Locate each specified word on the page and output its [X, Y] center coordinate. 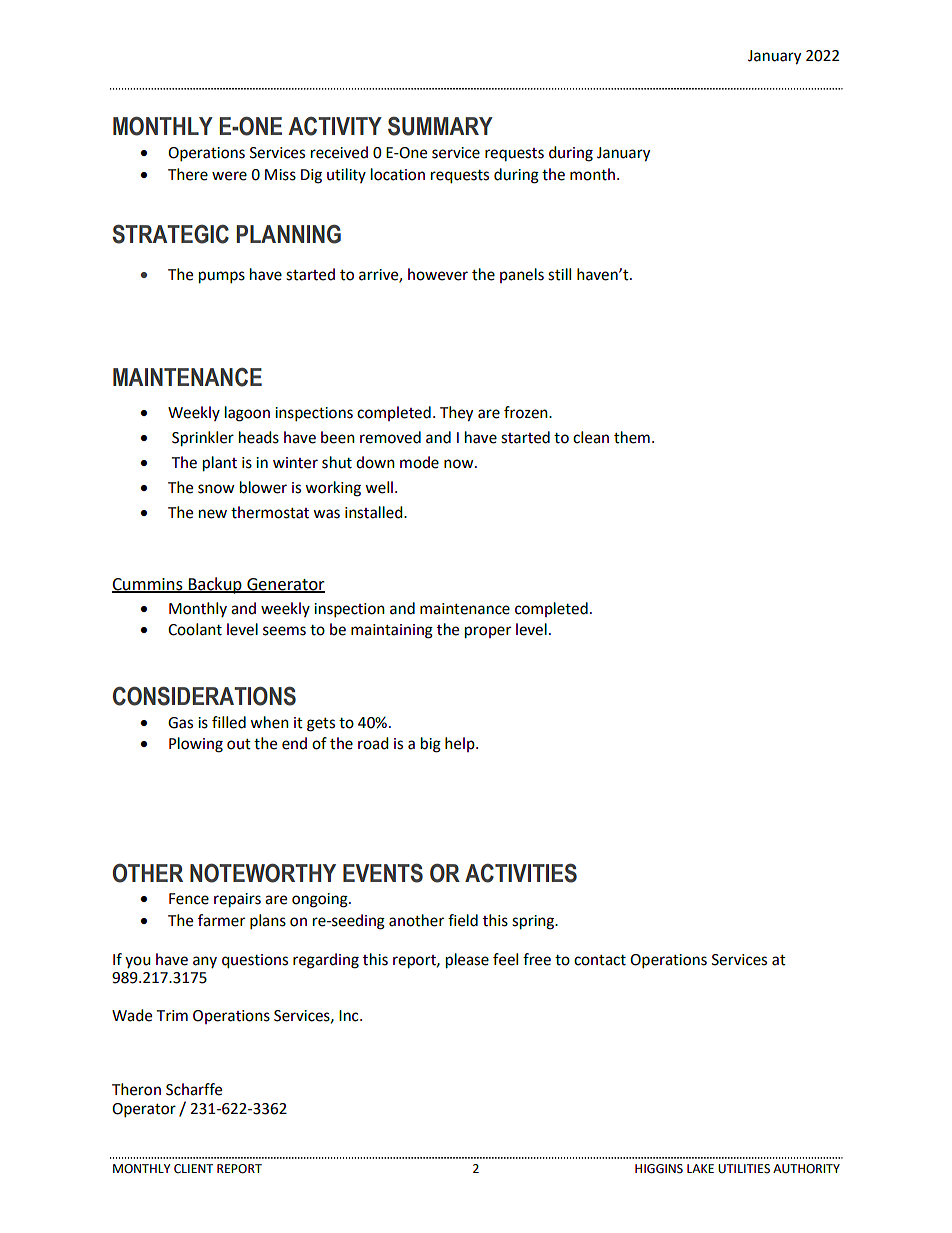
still [559, 274]
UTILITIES [744, 1169]
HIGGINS [659, 1169]
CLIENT [193, 1169]
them [632, 437]
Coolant [195, 629]
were [229, 176]
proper [488, 632]
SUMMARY [440, 126]
